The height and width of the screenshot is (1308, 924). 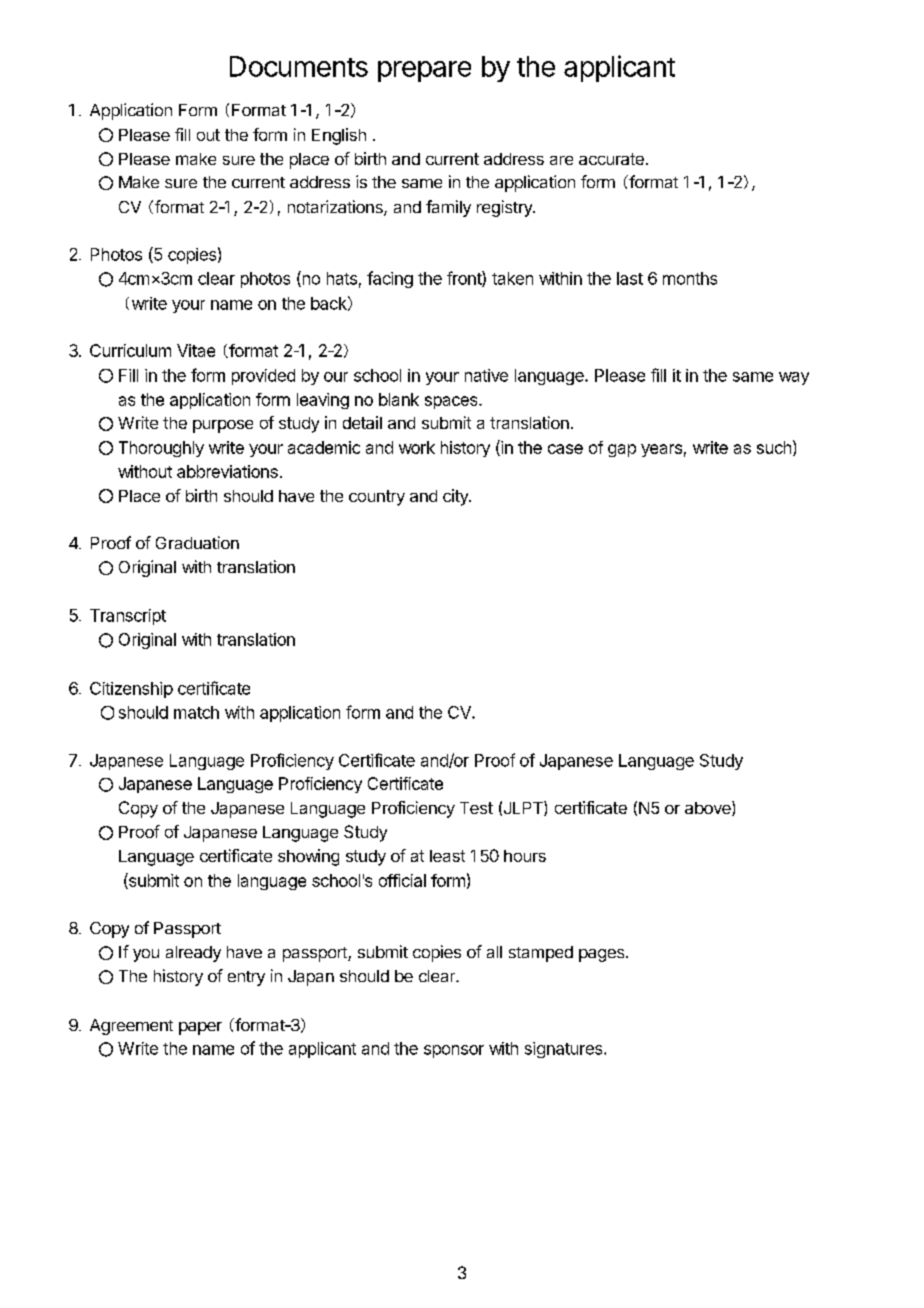 I want to click on purpose, so click(x=223, y=426).
